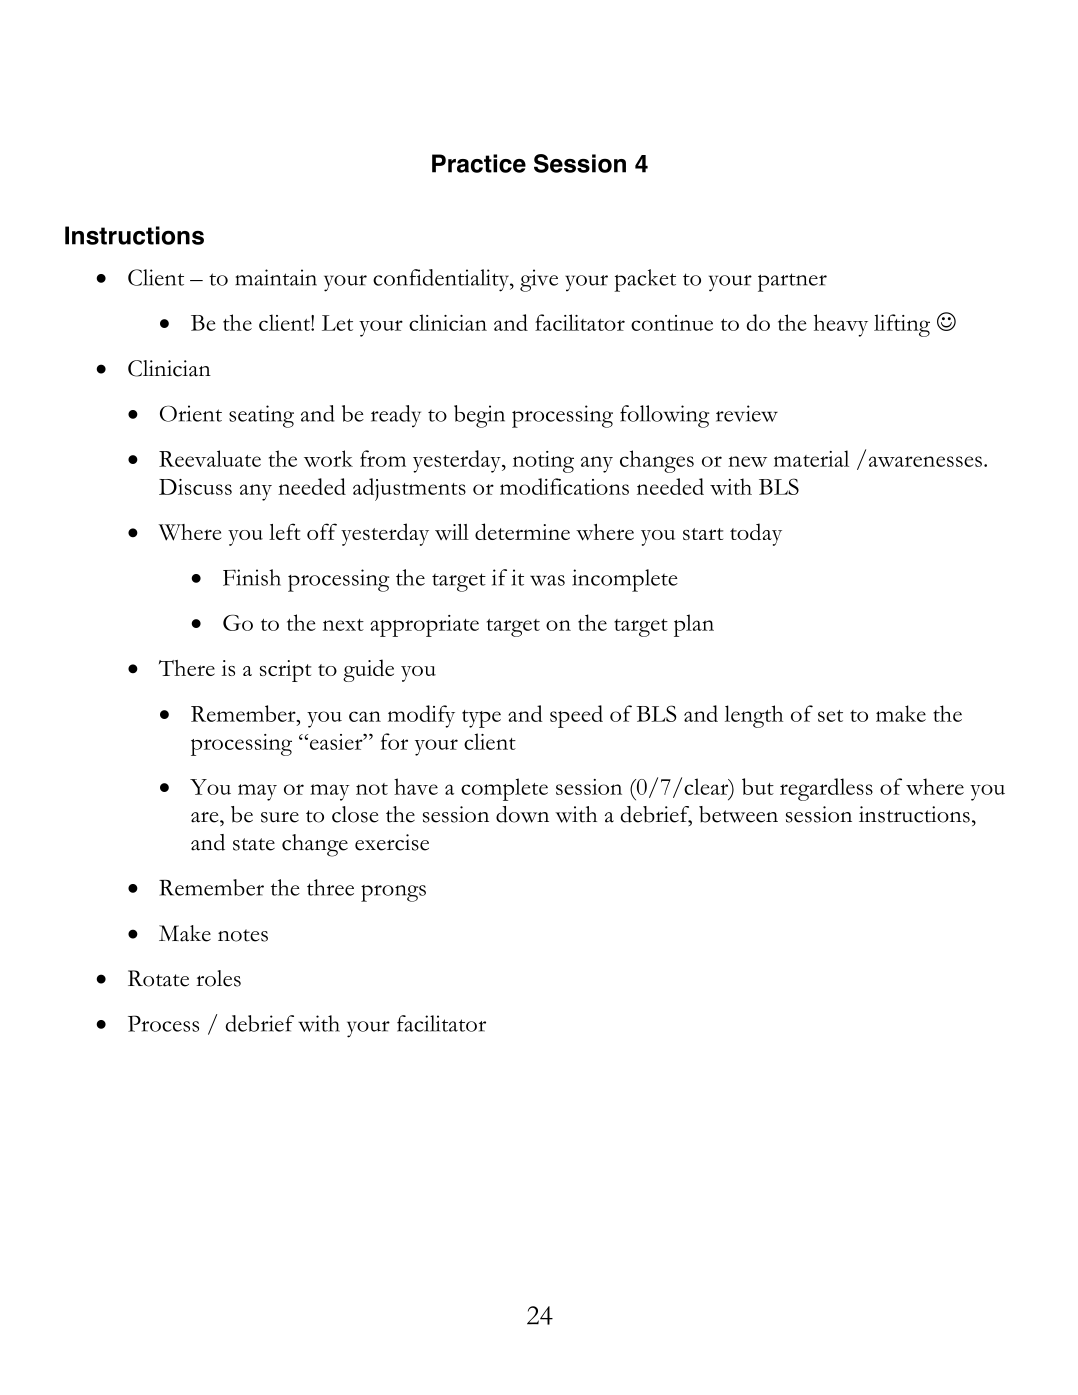  What do you see at coordinates (479, 163) in the document?
I see `Practice` at bounding box center [479, 163].
